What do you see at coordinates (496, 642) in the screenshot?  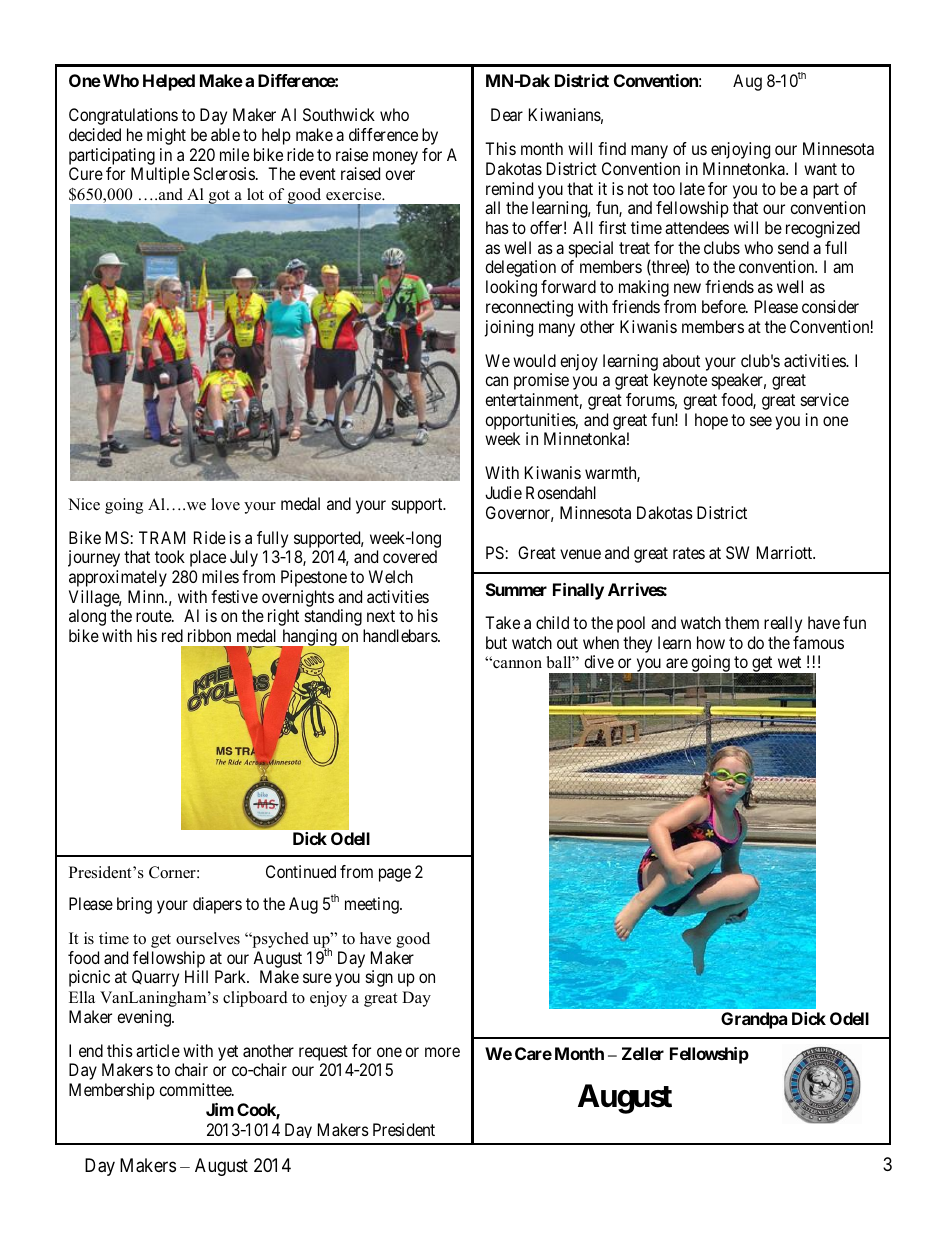 I see `but` at bounding box center [496, 642].
